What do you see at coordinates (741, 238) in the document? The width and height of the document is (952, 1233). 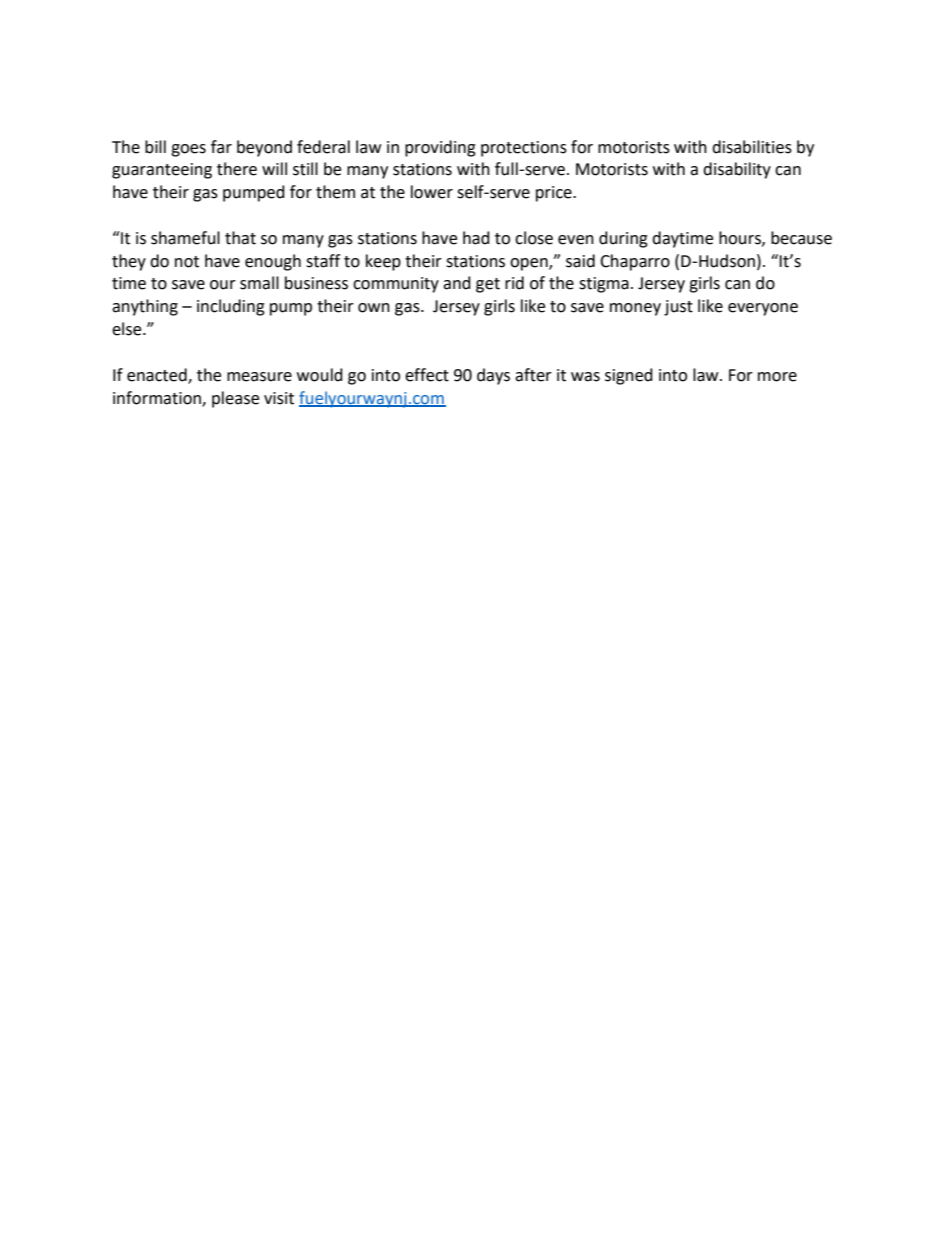 I see `hours` at bounding box center [741, 238].
